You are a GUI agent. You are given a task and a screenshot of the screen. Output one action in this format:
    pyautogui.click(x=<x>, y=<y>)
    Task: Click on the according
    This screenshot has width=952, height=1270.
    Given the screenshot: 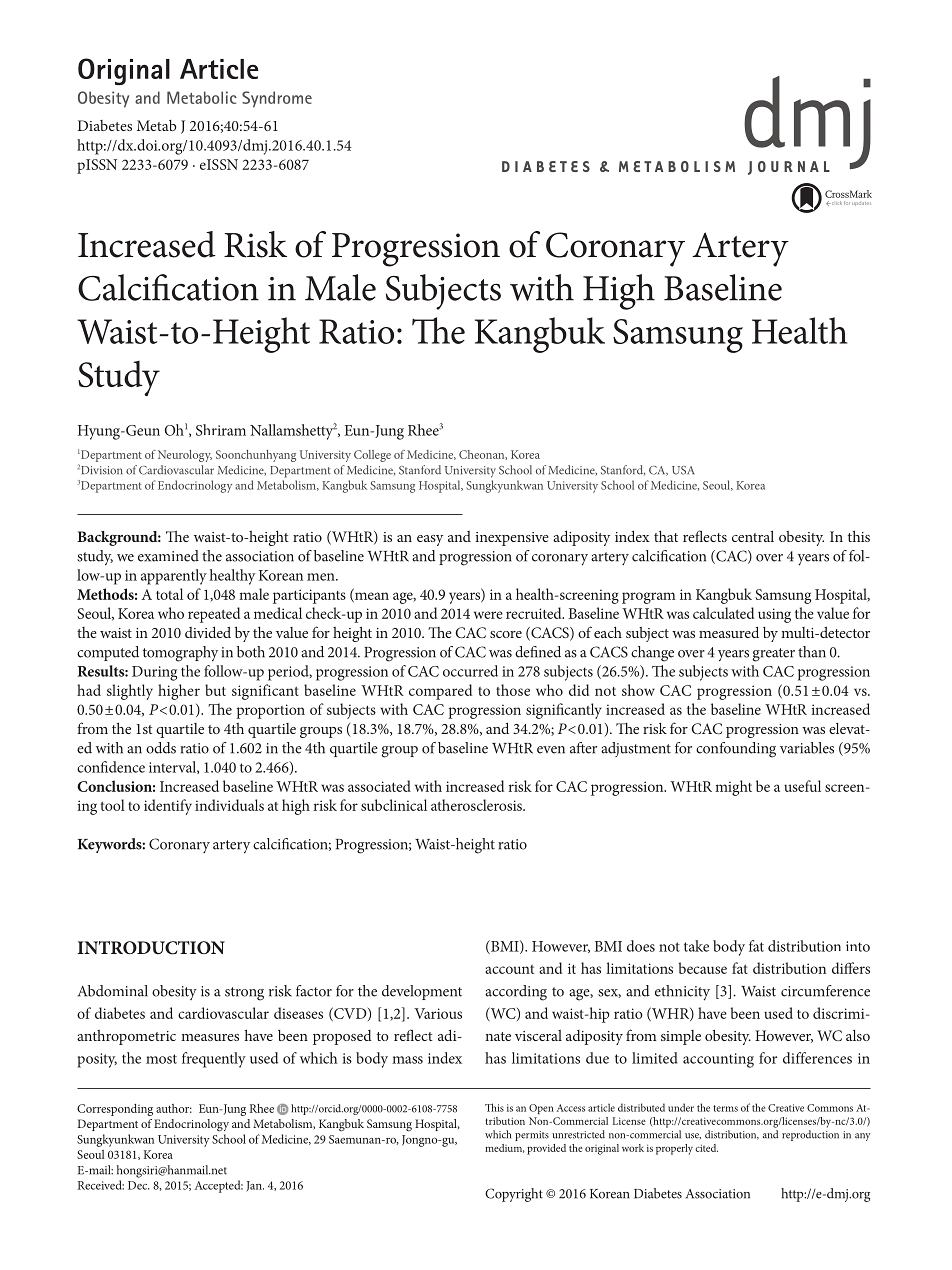 What is the action you would take?
    pyautogui.click(x=516, y=993)
